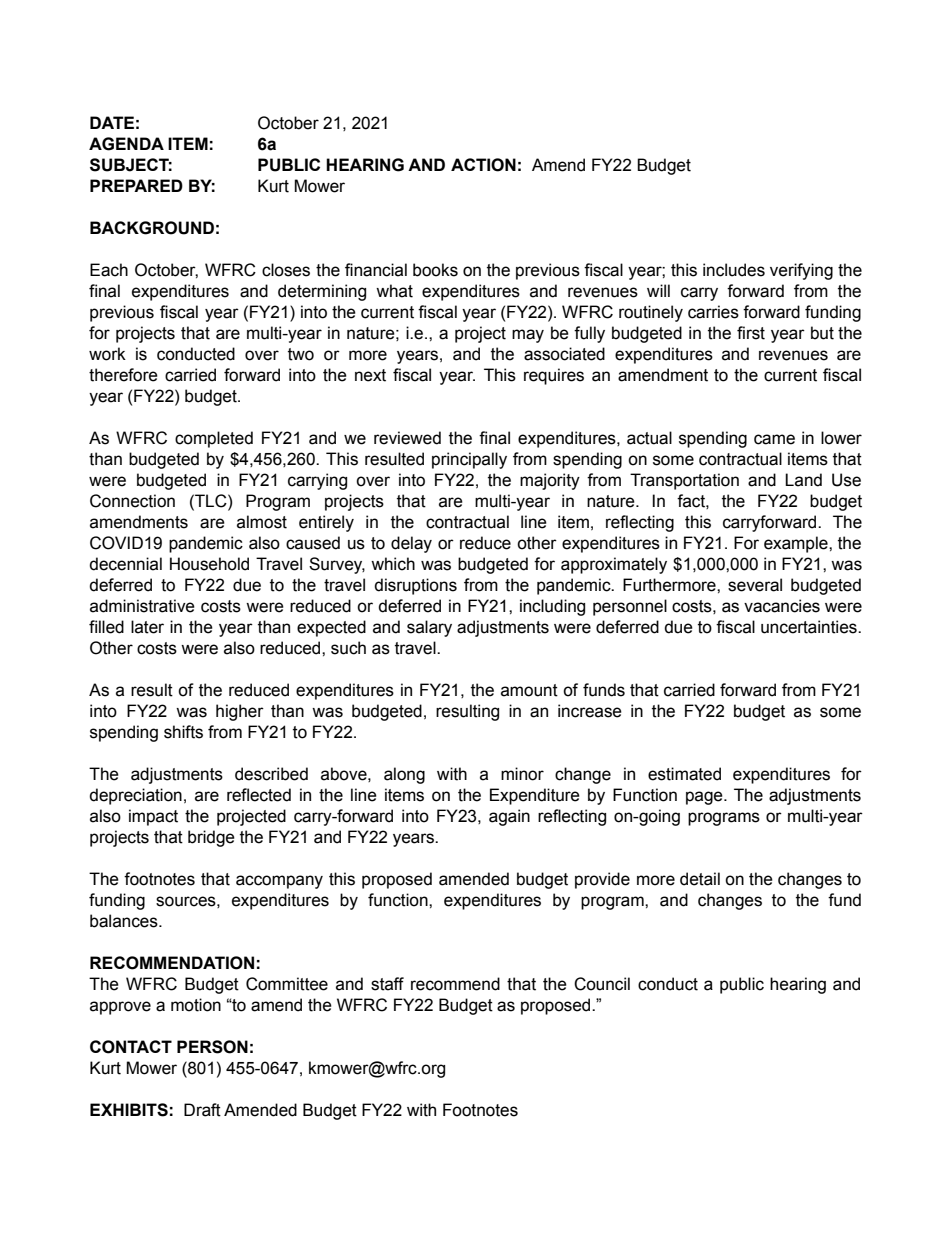  What do you see at coordinates (202, 1110) in the screenshot?
I see `Draft` at bounding box center [202, 1110].
